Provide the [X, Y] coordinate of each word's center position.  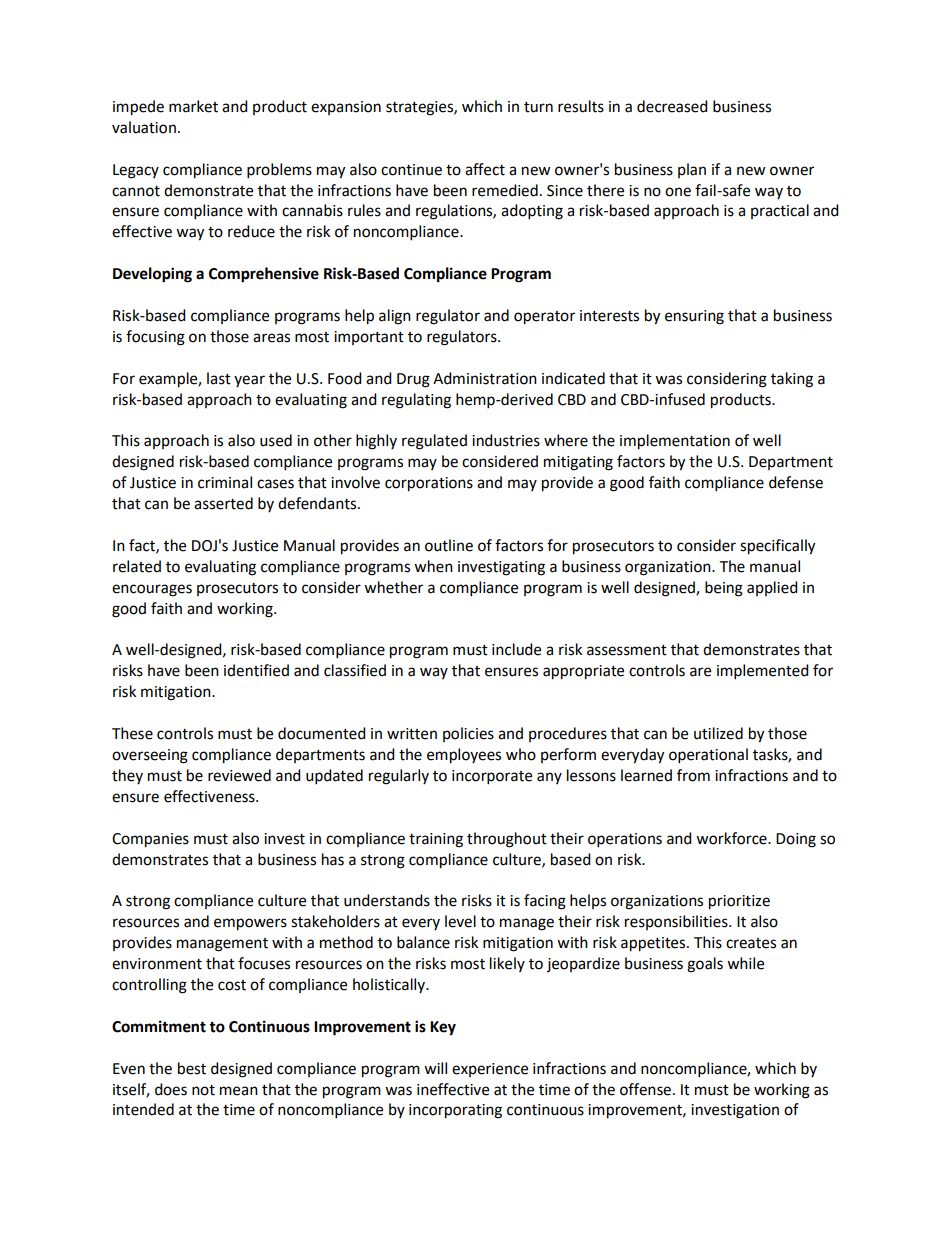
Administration [485, 378]
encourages [152, 590]
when [433, 566]
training [436, 840]
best [192, 1068]
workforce [732, 838]
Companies [150, 840]
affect [485, 169]
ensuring [694, 317]
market [193, 106]
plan [692, 170]
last [219, 378]
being [724, 589]
